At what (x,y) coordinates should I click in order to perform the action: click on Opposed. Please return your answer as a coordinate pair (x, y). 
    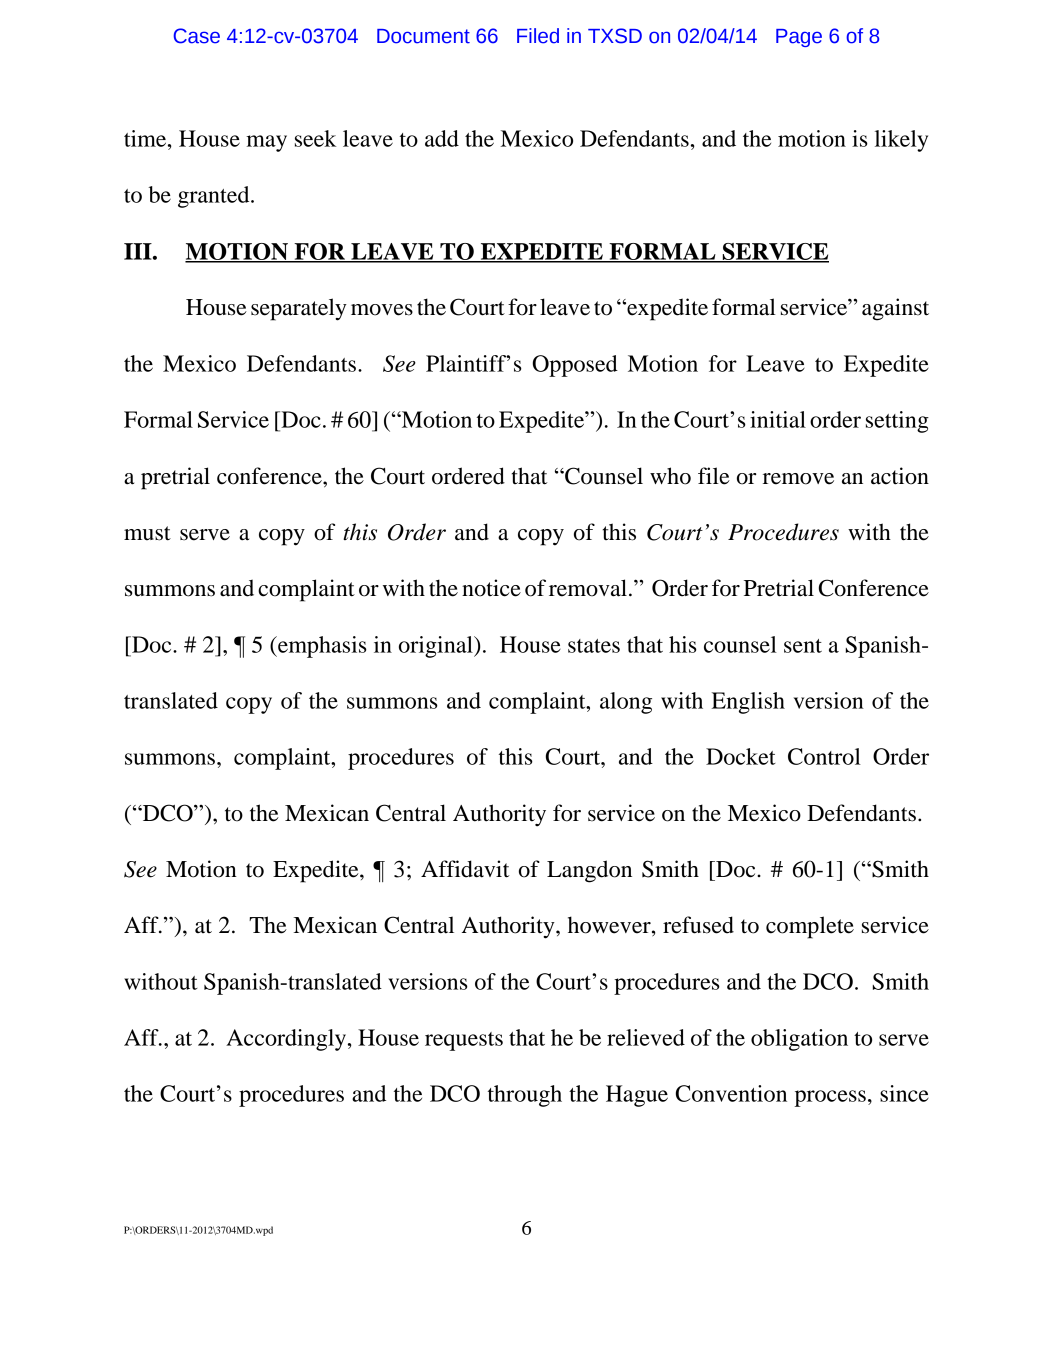
    Looking at the image, I should click on (575, 366).
